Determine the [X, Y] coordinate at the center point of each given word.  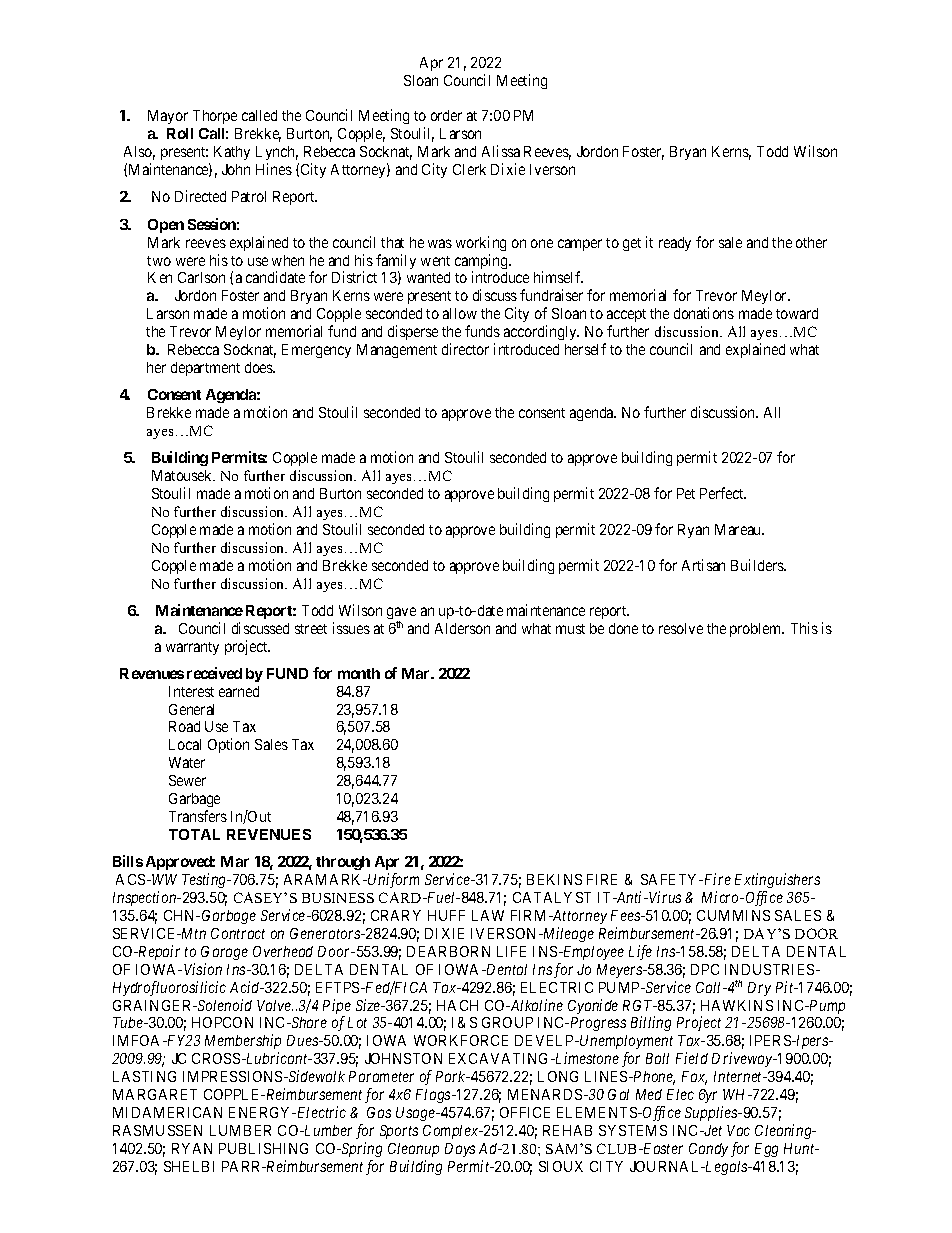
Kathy [232, 153]
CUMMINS [733, 915]
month [359, 673]
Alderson [462, 628]
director [465, 349]
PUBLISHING [263, 1148]
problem [757, 630]
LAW [488, 915]
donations [704, 313]
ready [675, 244]
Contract [238, 933]
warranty [192, 648]
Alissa [501, 151]
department [205, 369]
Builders [758, 565]
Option [228, 745]
